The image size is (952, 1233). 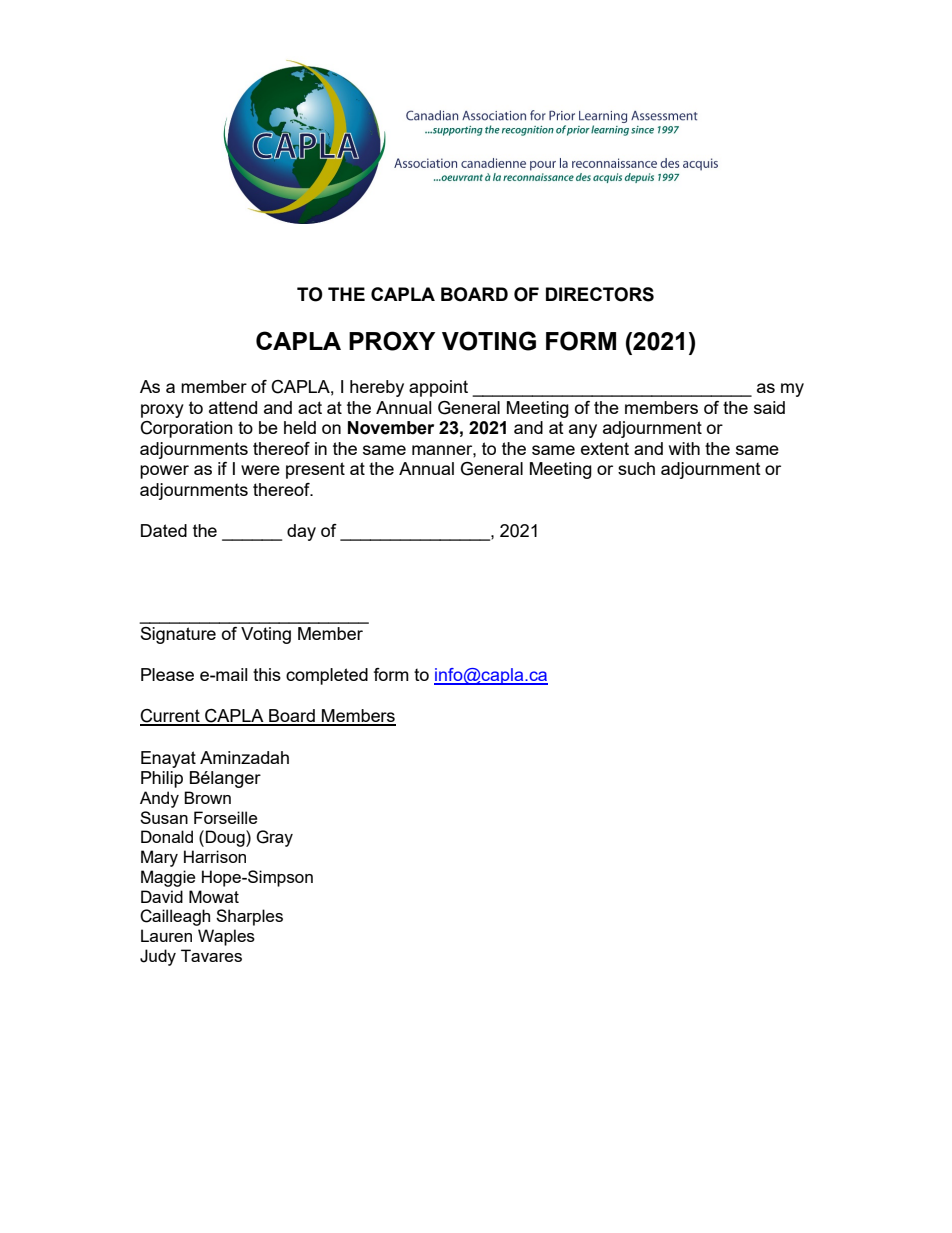 What do you see at coordinates (684, 448) in the screenshot?
I see `with` at bounding box center [684, 448].
